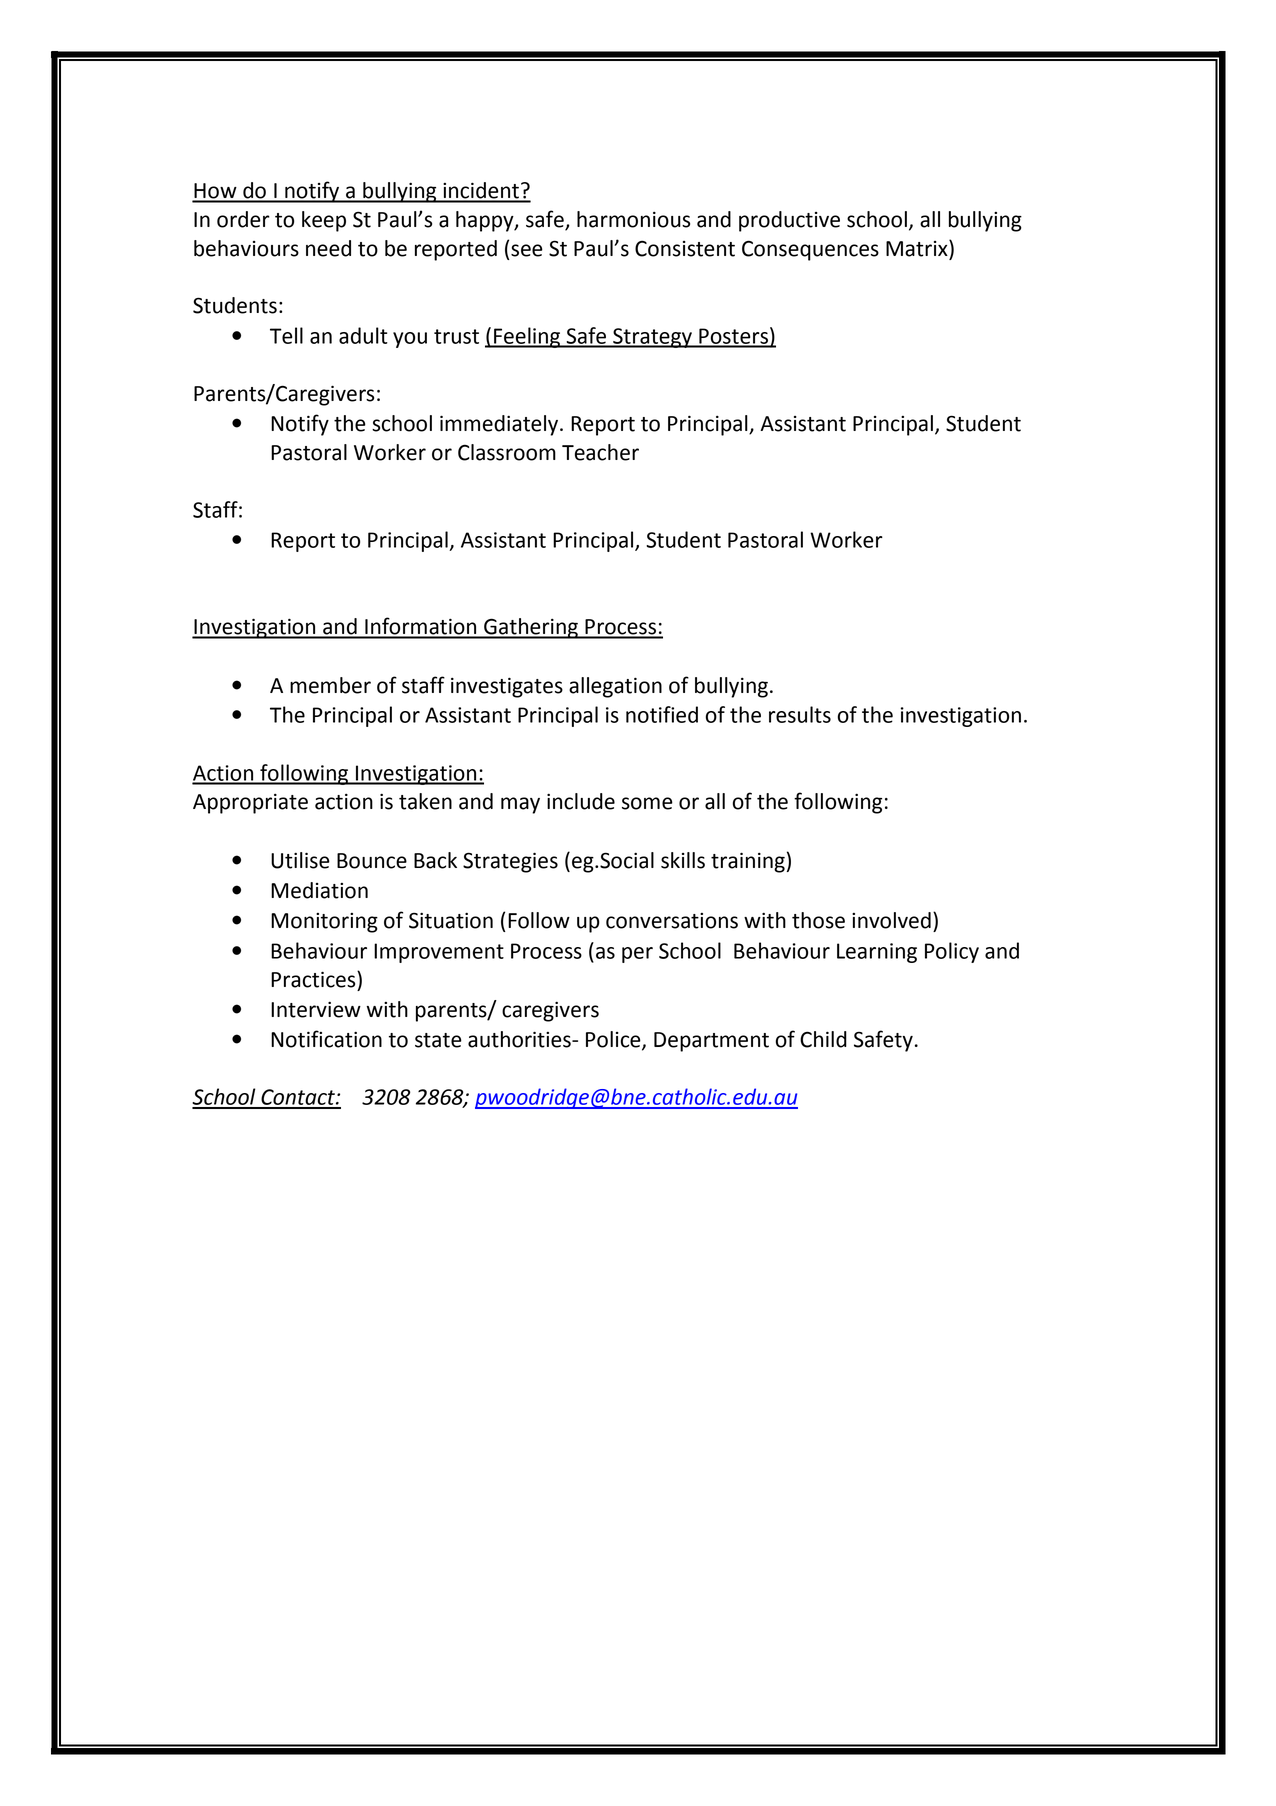 The image size is (1276, 1806). I want to click on need, so click(328, 248).
